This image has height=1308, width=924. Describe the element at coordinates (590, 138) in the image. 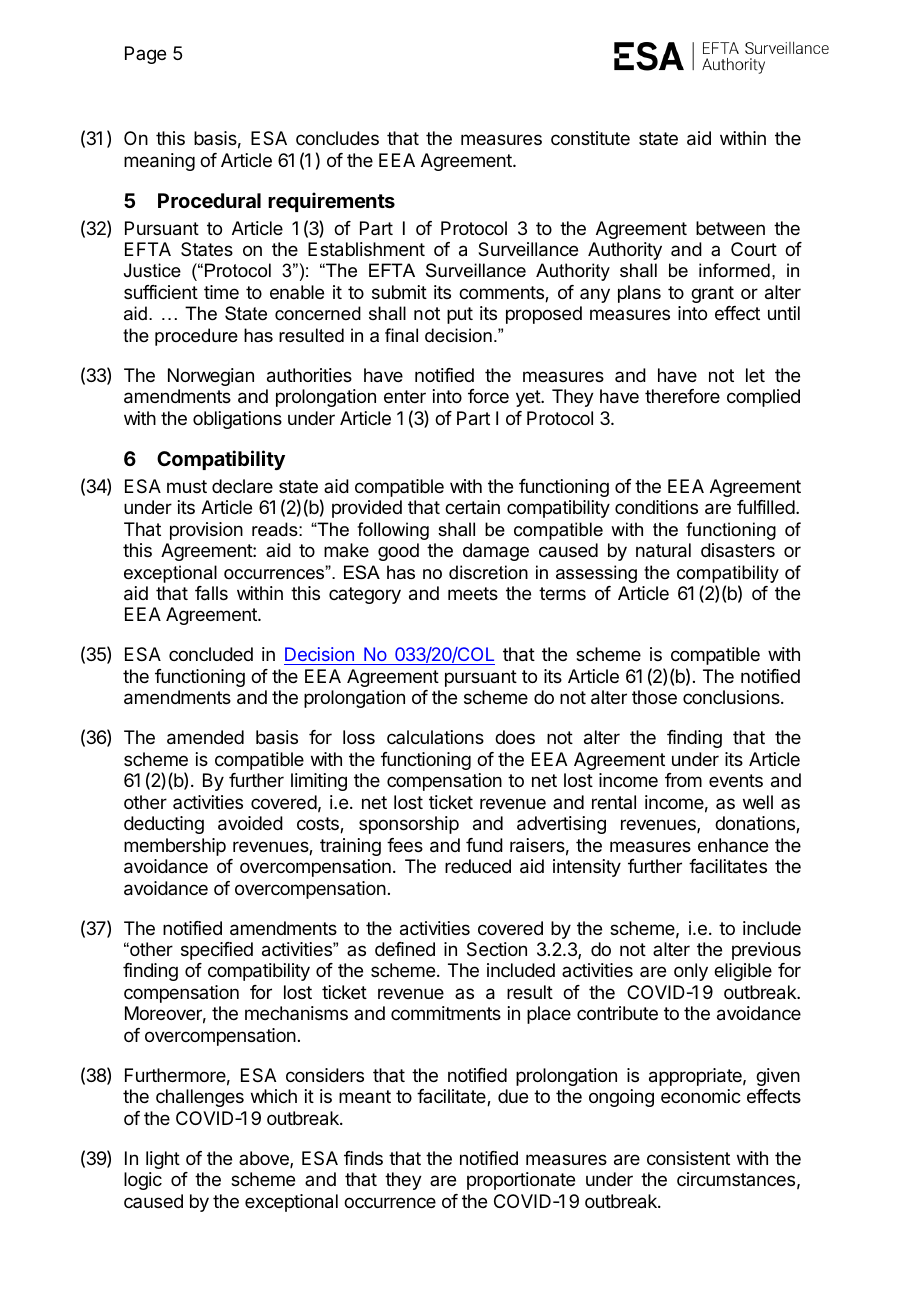

I see `constitute` at that location.
